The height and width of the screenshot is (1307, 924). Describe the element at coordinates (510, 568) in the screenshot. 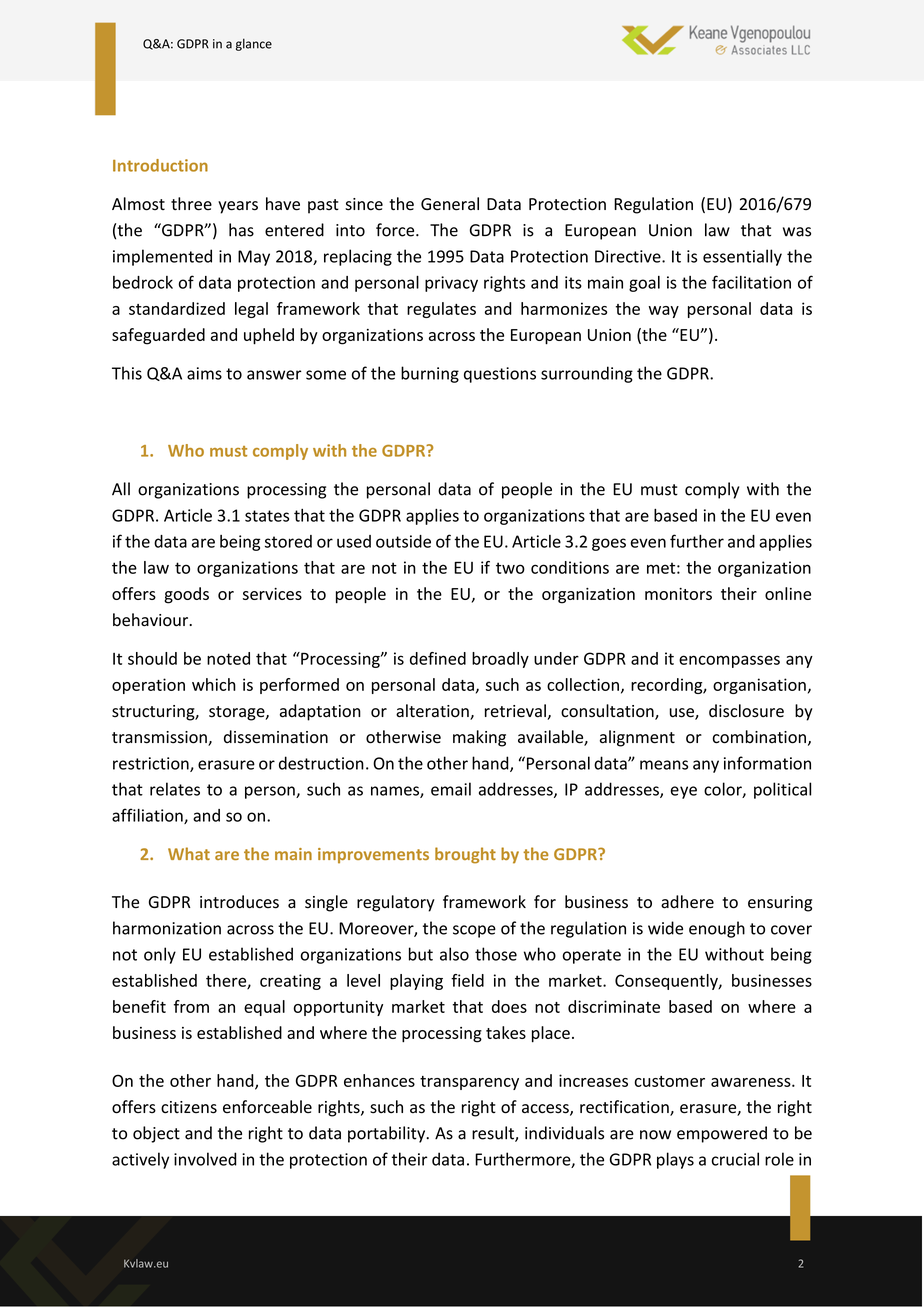

I see `two` at that location.
